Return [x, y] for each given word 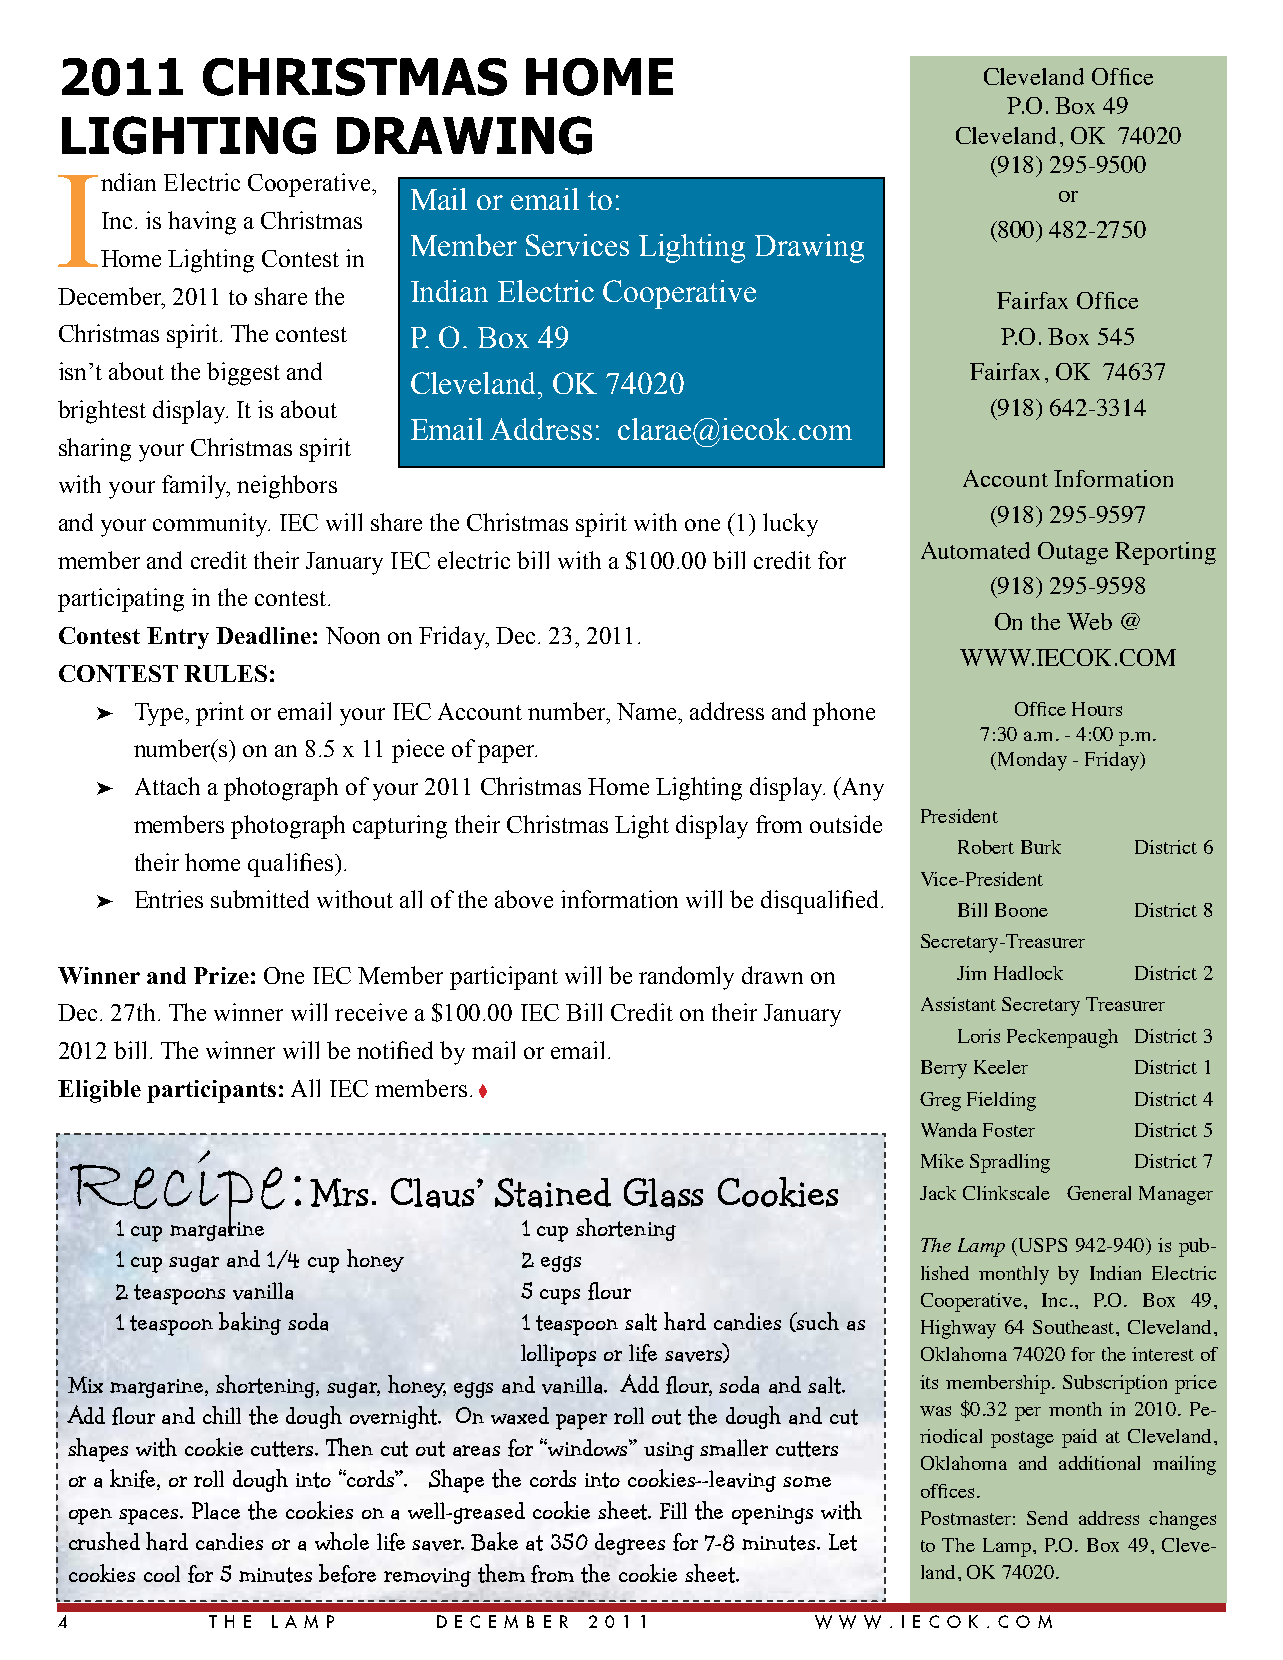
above [524, 899]
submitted [260, 899]
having [202, 223]
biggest [243, 374]
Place [216, 1511]
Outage [1073, 553]
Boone [1021, 910]
